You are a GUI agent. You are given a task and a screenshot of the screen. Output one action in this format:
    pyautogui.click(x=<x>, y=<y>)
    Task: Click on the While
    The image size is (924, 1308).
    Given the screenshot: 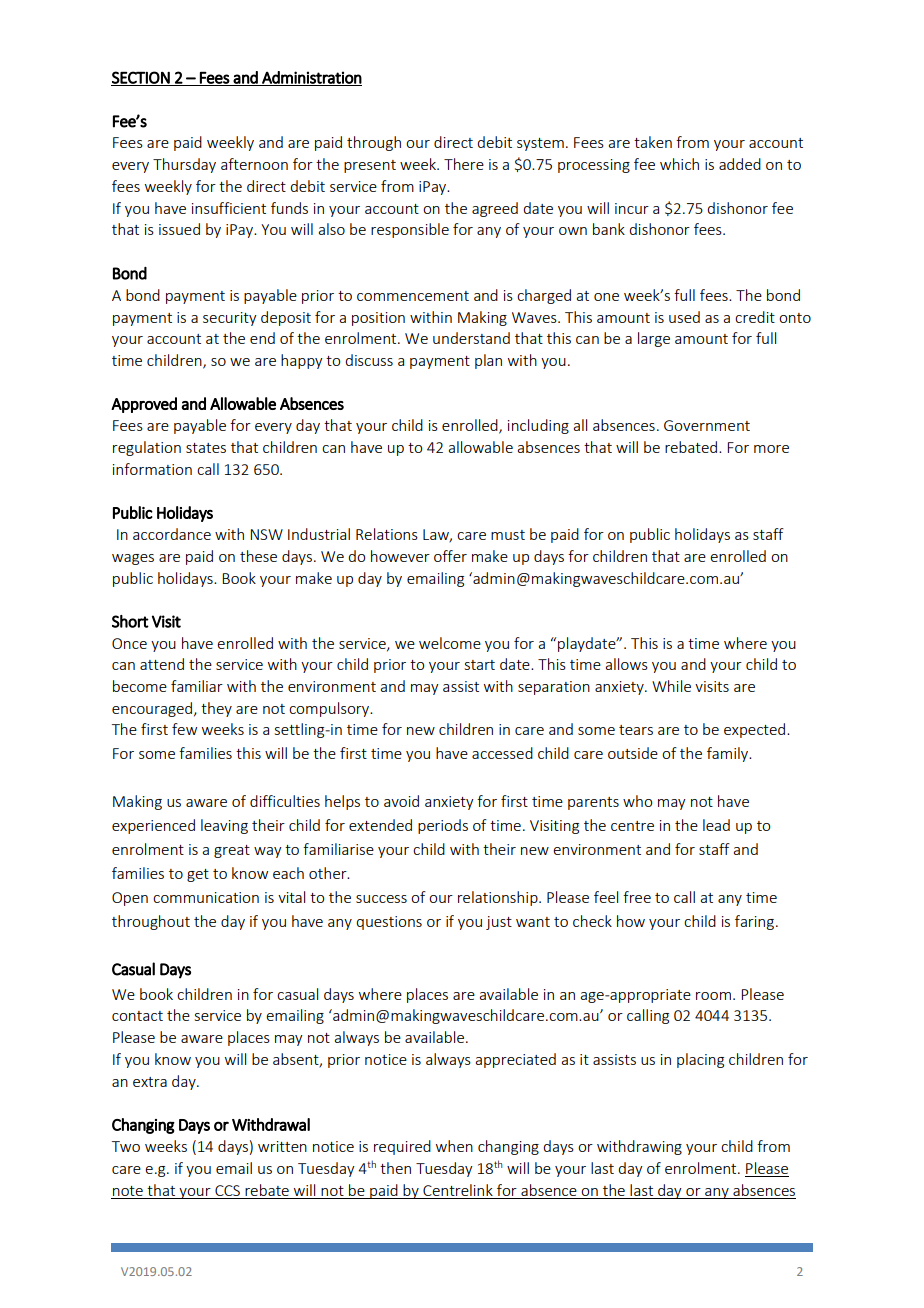 What is the action you would take?
    pyautogui.click(x=671, y=686)
